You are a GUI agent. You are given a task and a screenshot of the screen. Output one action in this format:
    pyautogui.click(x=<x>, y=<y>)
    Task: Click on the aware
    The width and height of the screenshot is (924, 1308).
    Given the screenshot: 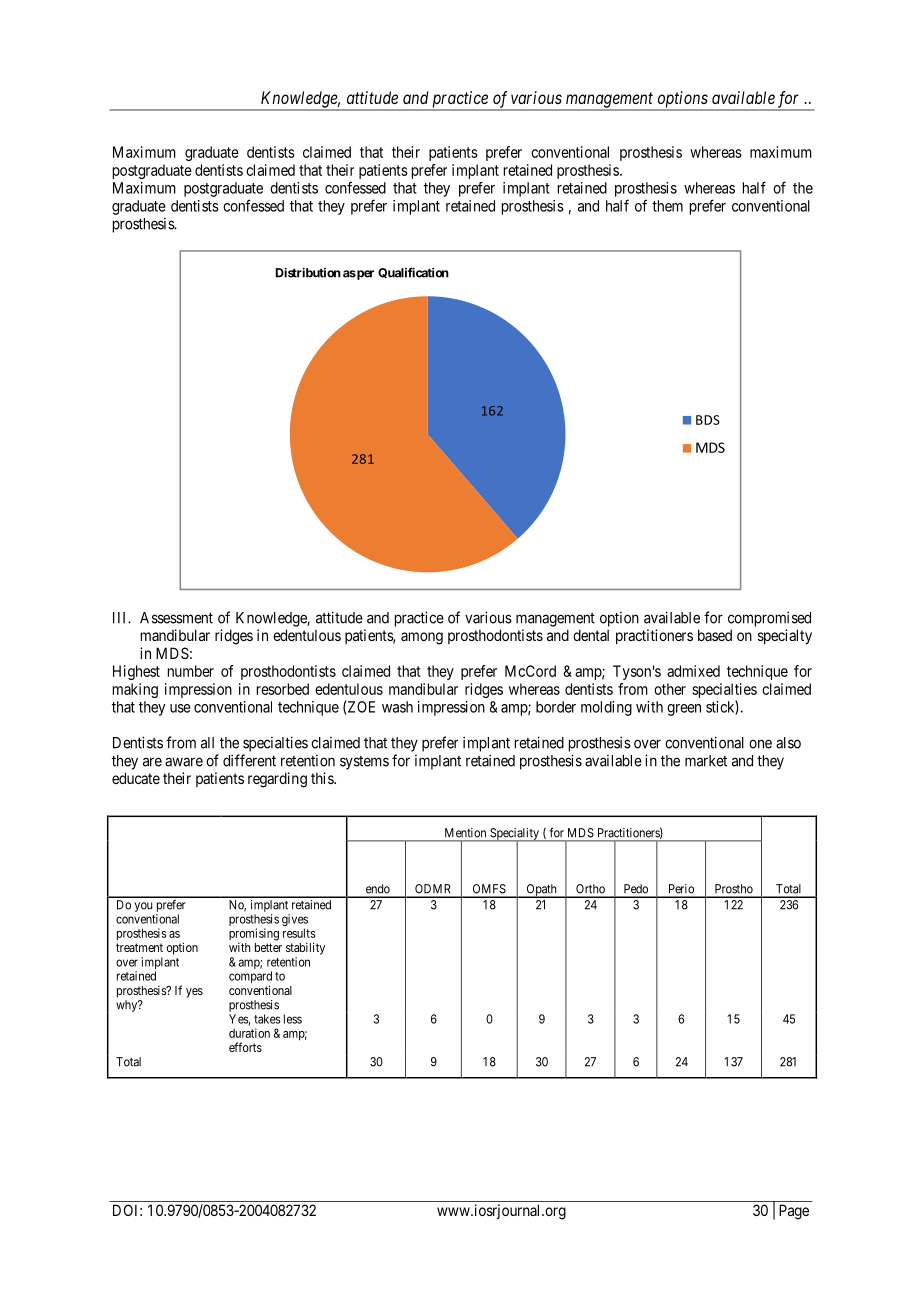 What is the action you would take?
    pyautogui.click(x=184, y=762)
